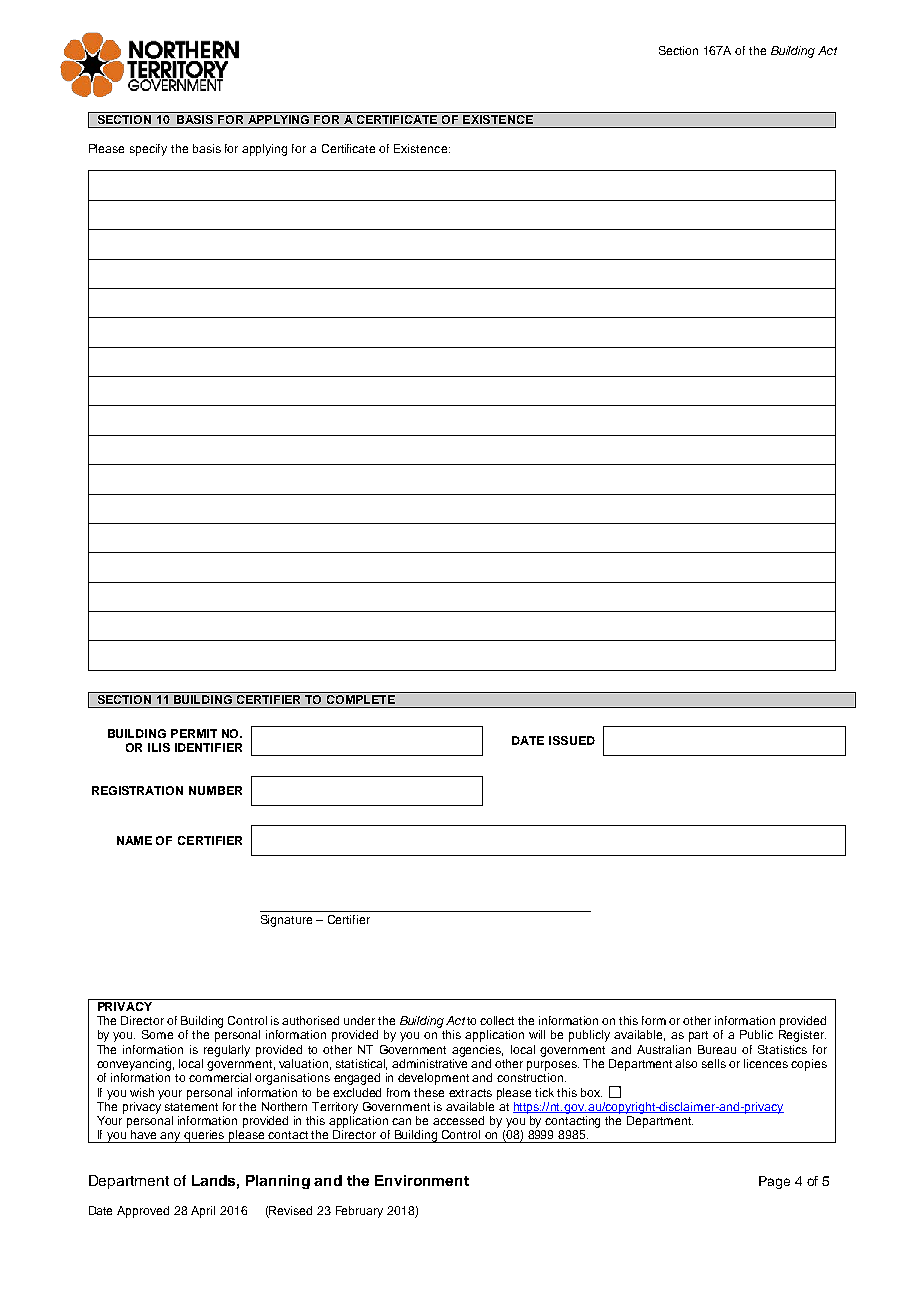 The width and height of the document is (924, 1308). What do you see at coordinates (802, 1036) in the document?
I see `Register` at bounding box center [802, 1036].
